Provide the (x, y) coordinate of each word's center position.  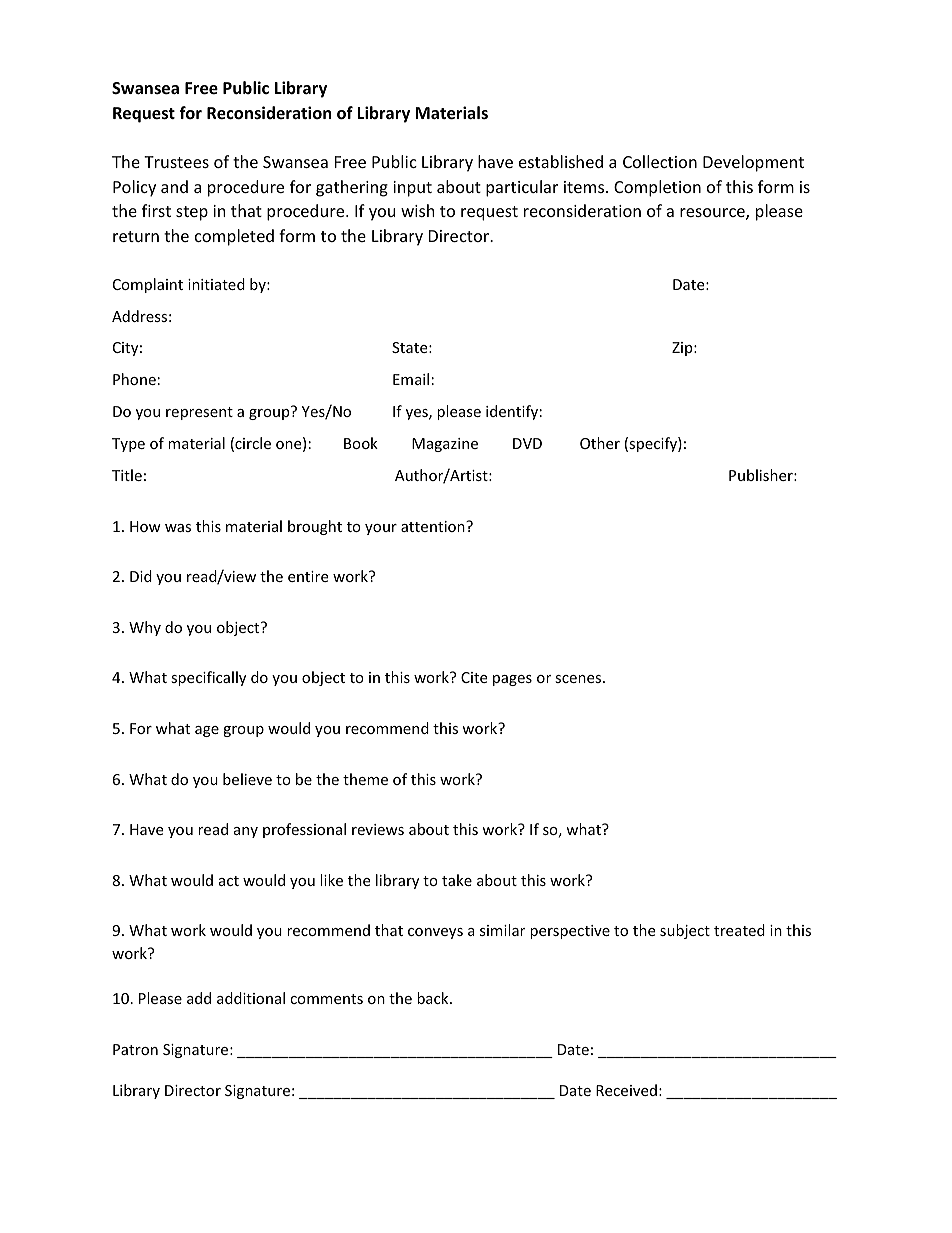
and (174, 186)
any (246, 832)
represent (199, 413)
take (457, 880)
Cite (474, 677)
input (412, 189)
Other (600, 443)
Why (145, 628)
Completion (657, 188)
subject (685, 931)
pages (512, 680)
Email (411, 379)
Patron (135, 1049)
